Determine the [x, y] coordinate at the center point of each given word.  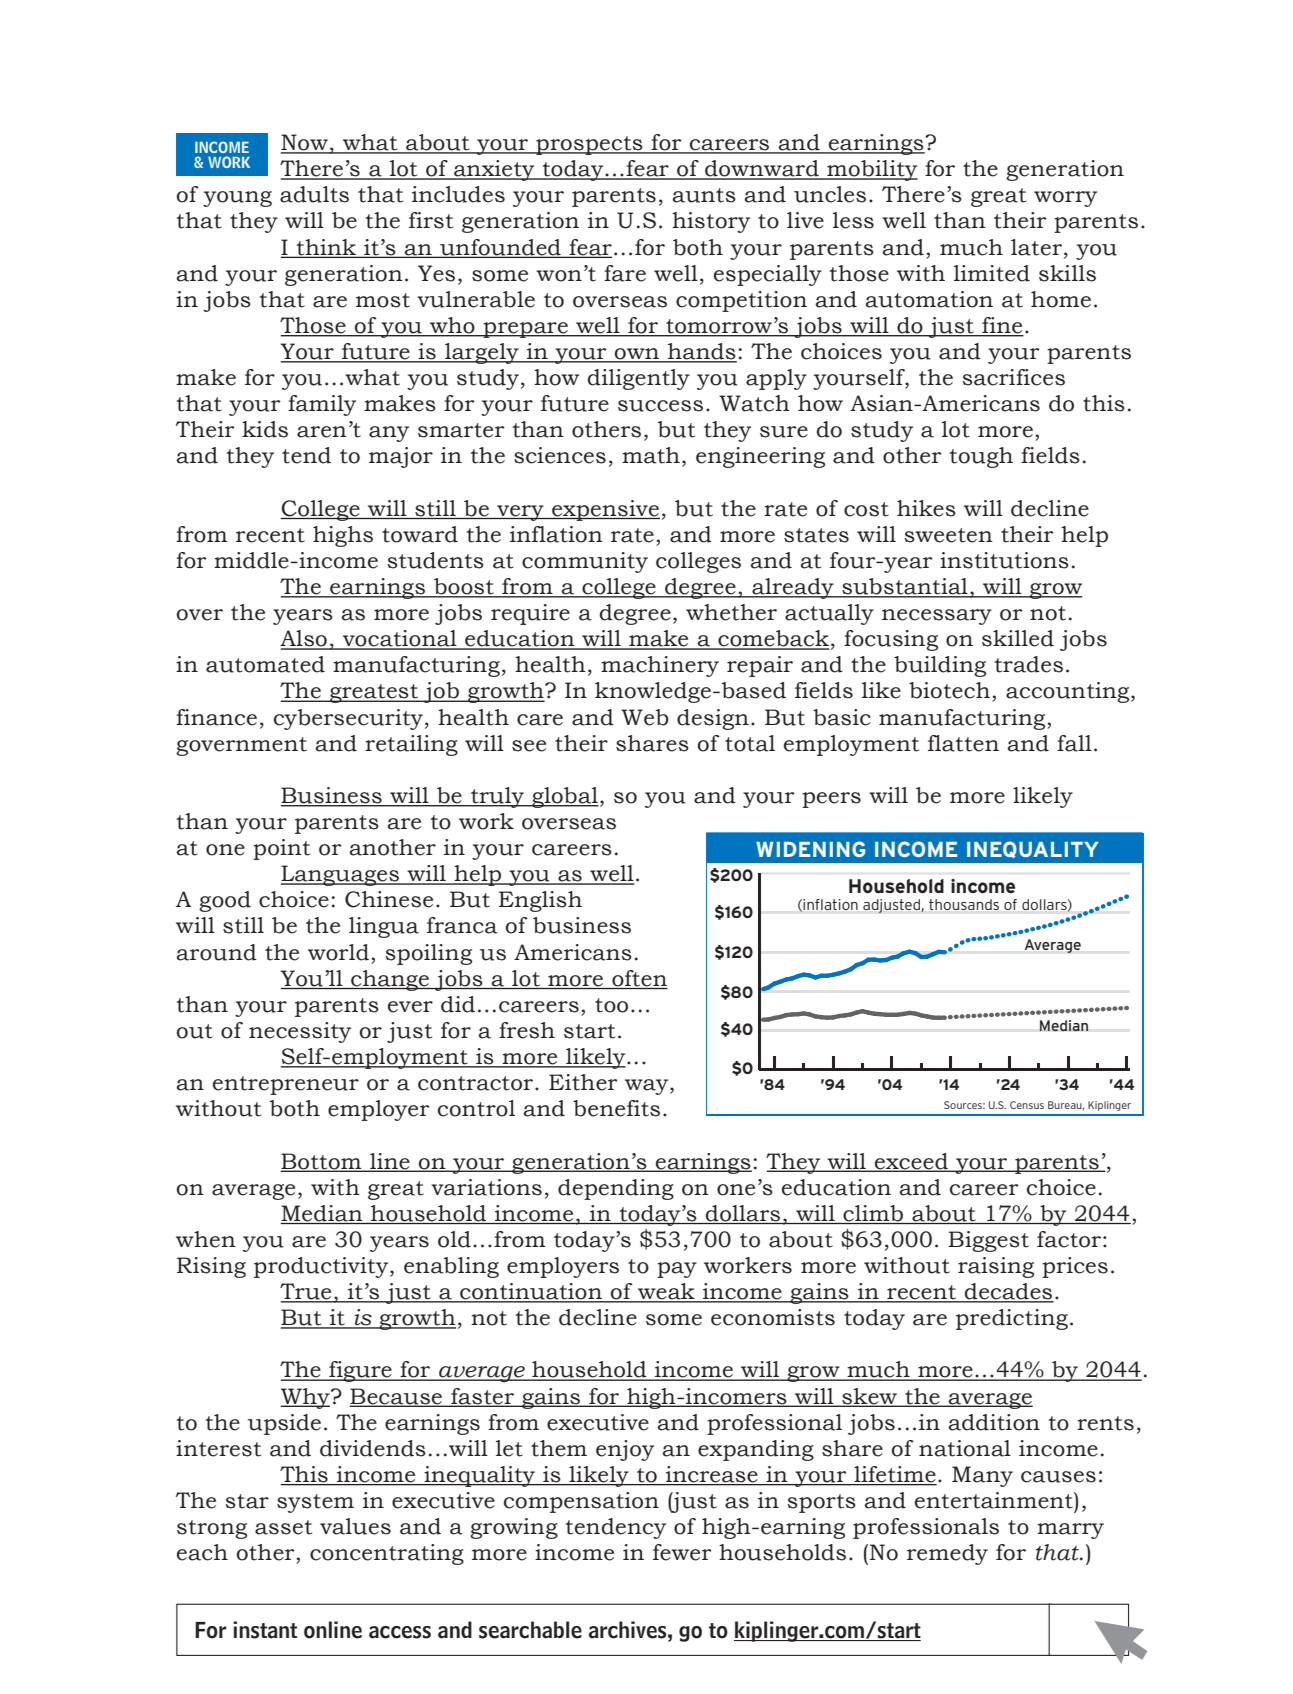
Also [304, 639]
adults [314, 194]
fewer [682, 1552]
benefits [616, 1108]
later [1036, 247]
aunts [704, 195]
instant [265, 1630]
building [940, 666]
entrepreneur [286, 1085]
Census [1027, 1105]
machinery [660, 666]
